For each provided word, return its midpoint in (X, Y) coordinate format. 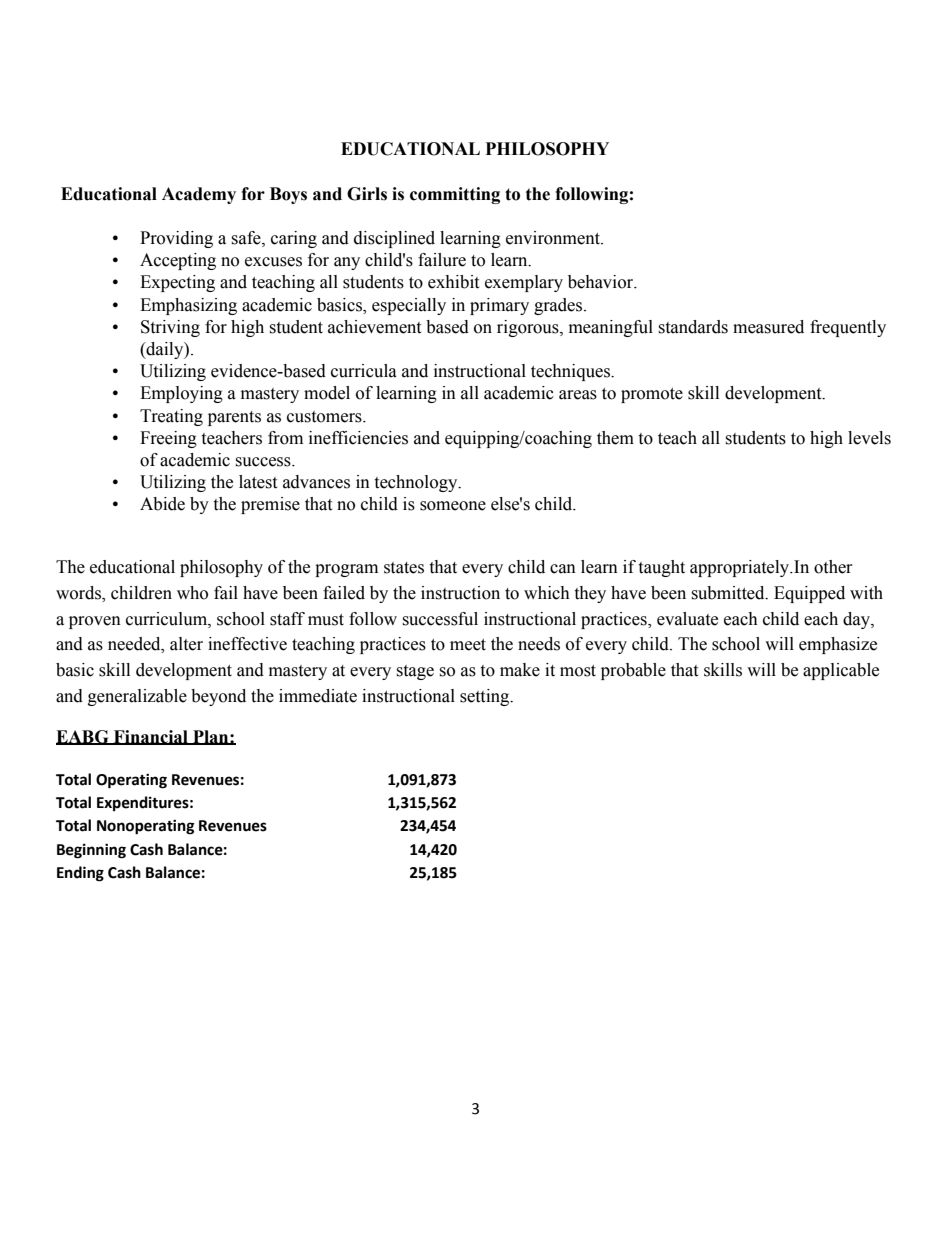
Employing (181, 394)
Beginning (91, 851)
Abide (162, 504)
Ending (80, 874)
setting (486, 697)
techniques (571, 372)
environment (554, 238)
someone (453, 506)
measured (768, 327)
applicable (841, 671)
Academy (199, 195)
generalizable (137, 697)
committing (455, 195)
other (833, 567)
